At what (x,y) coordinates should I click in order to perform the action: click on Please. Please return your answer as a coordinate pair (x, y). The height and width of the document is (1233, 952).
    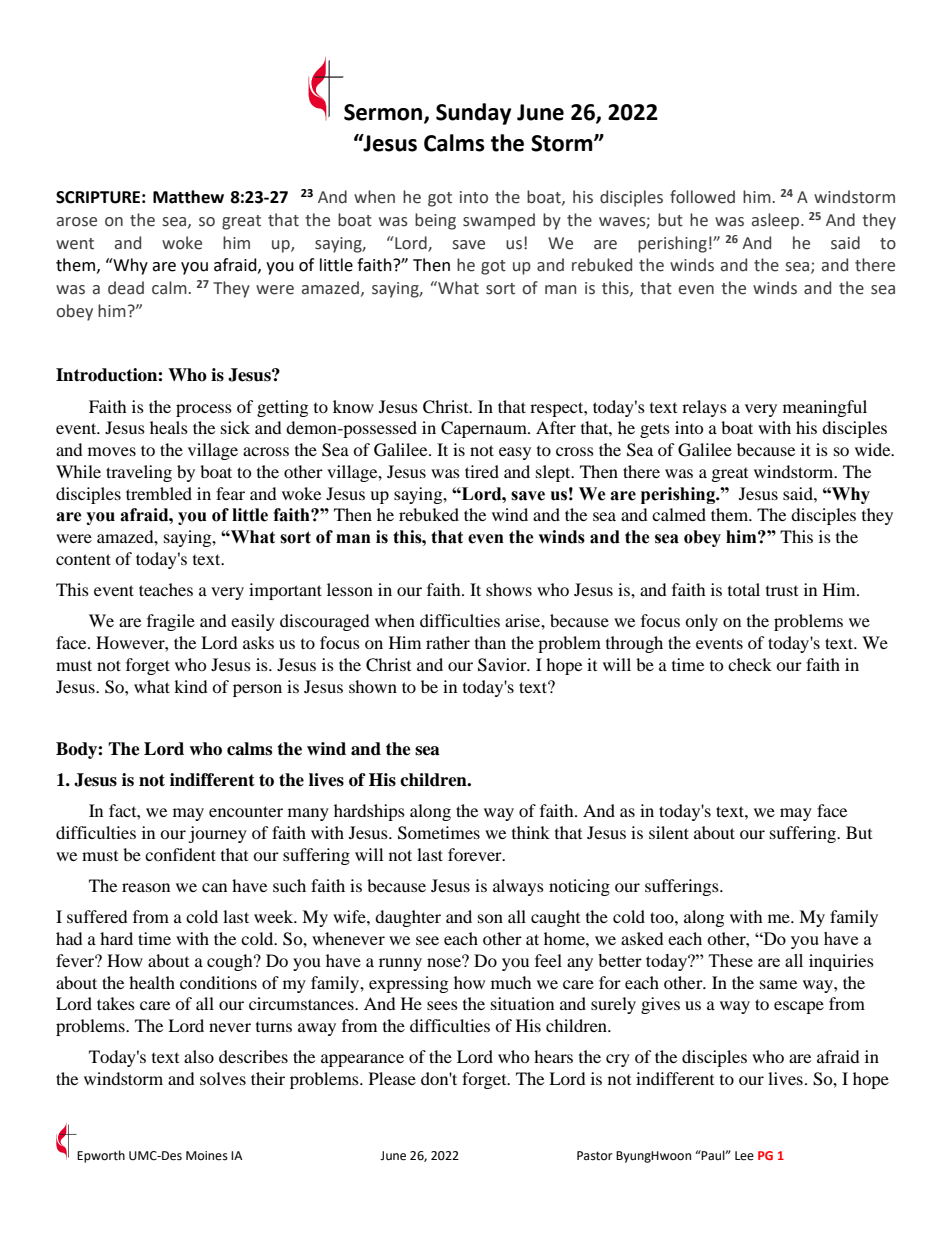
    Looking at the image, I should click on (392, 1078).
